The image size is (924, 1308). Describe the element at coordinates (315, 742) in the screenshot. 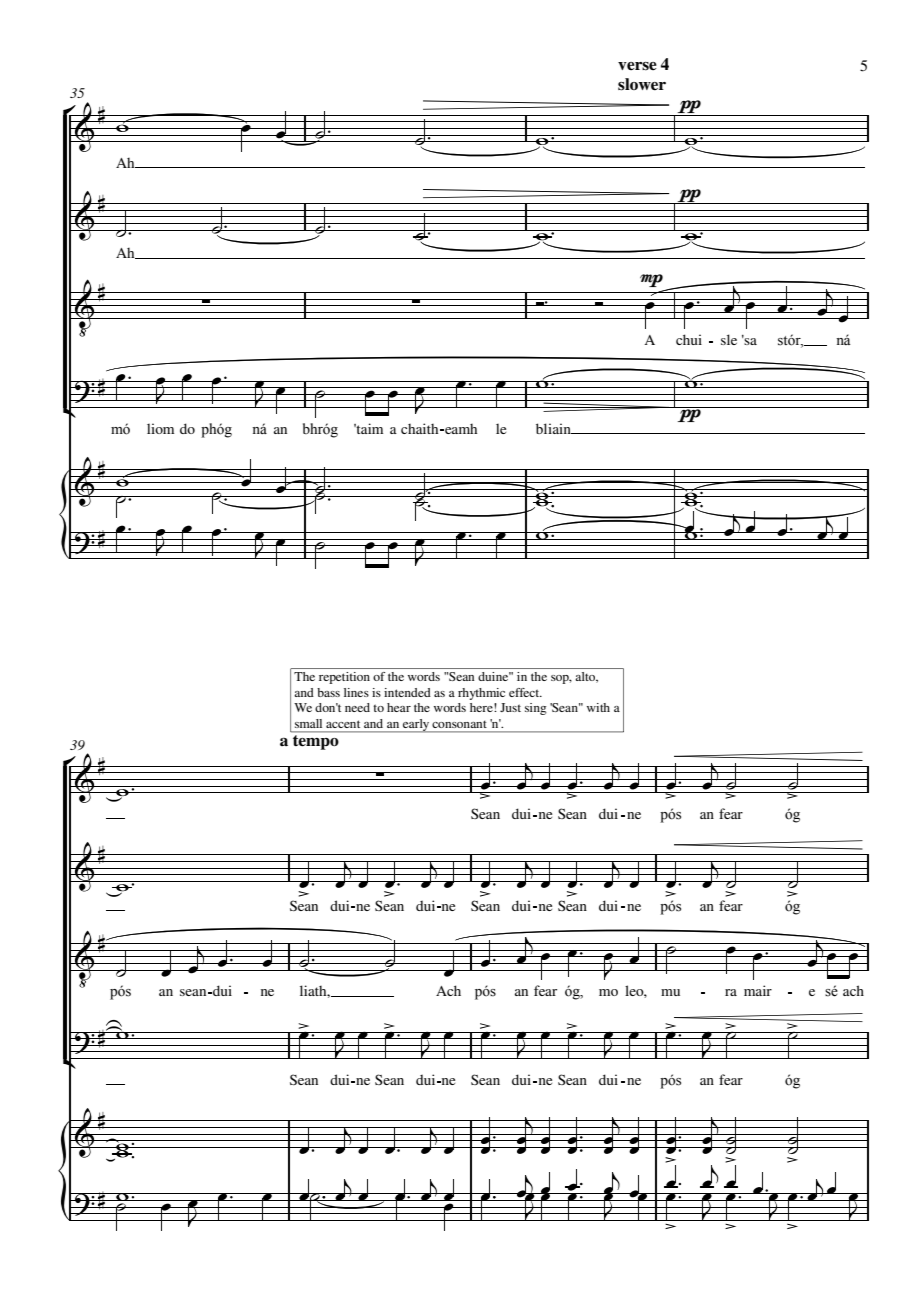

I see `tempo` at that location.
